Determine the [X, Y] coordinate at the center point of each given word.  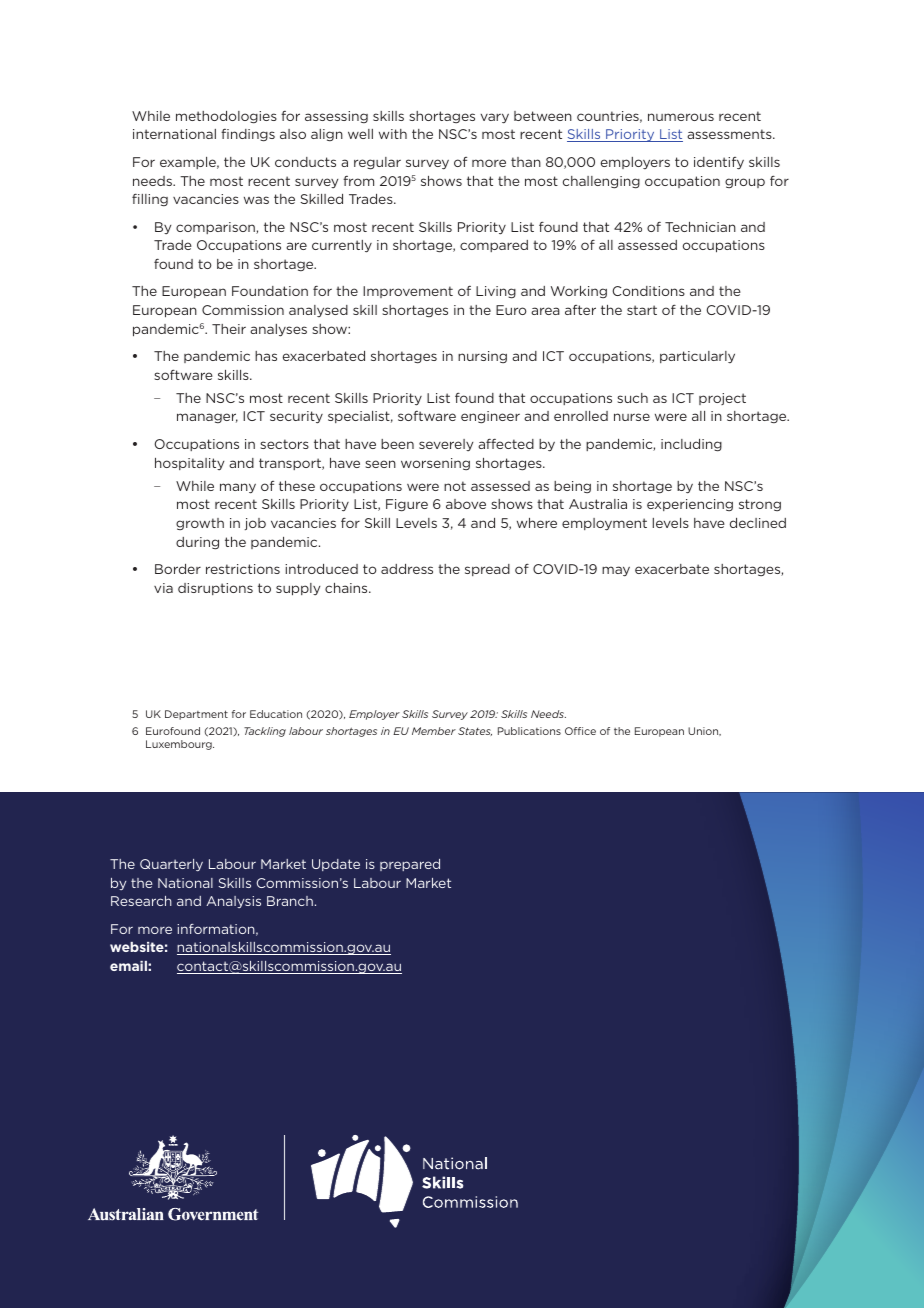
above [466, 504]
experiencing [690, 505]
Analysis [234, 902]
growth [200, 524]
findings [248, 135]
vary [495, 118]
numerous [681, 117]
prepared [410, 865]
